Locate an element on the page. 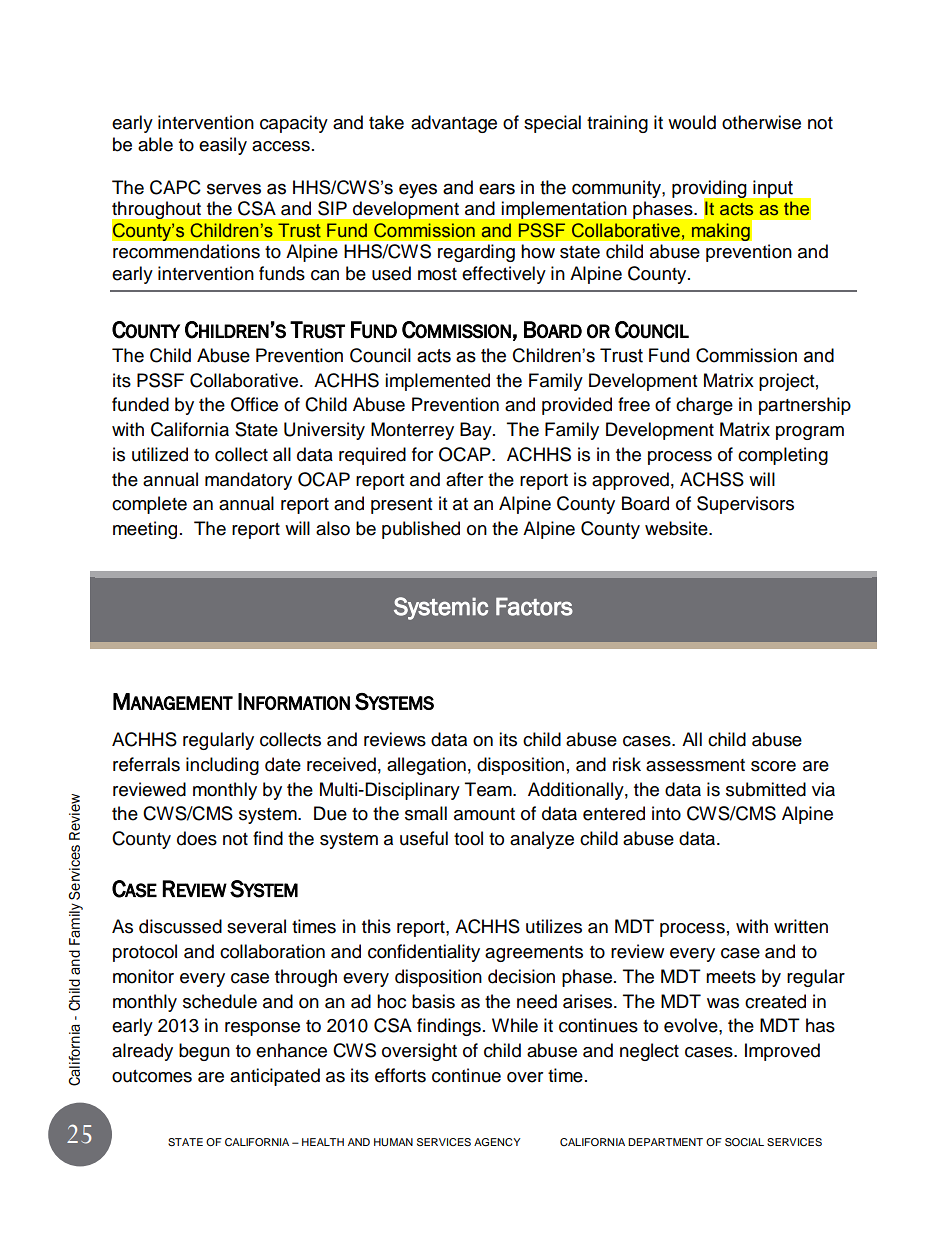  advantage is located at coordinates (454, 124).
